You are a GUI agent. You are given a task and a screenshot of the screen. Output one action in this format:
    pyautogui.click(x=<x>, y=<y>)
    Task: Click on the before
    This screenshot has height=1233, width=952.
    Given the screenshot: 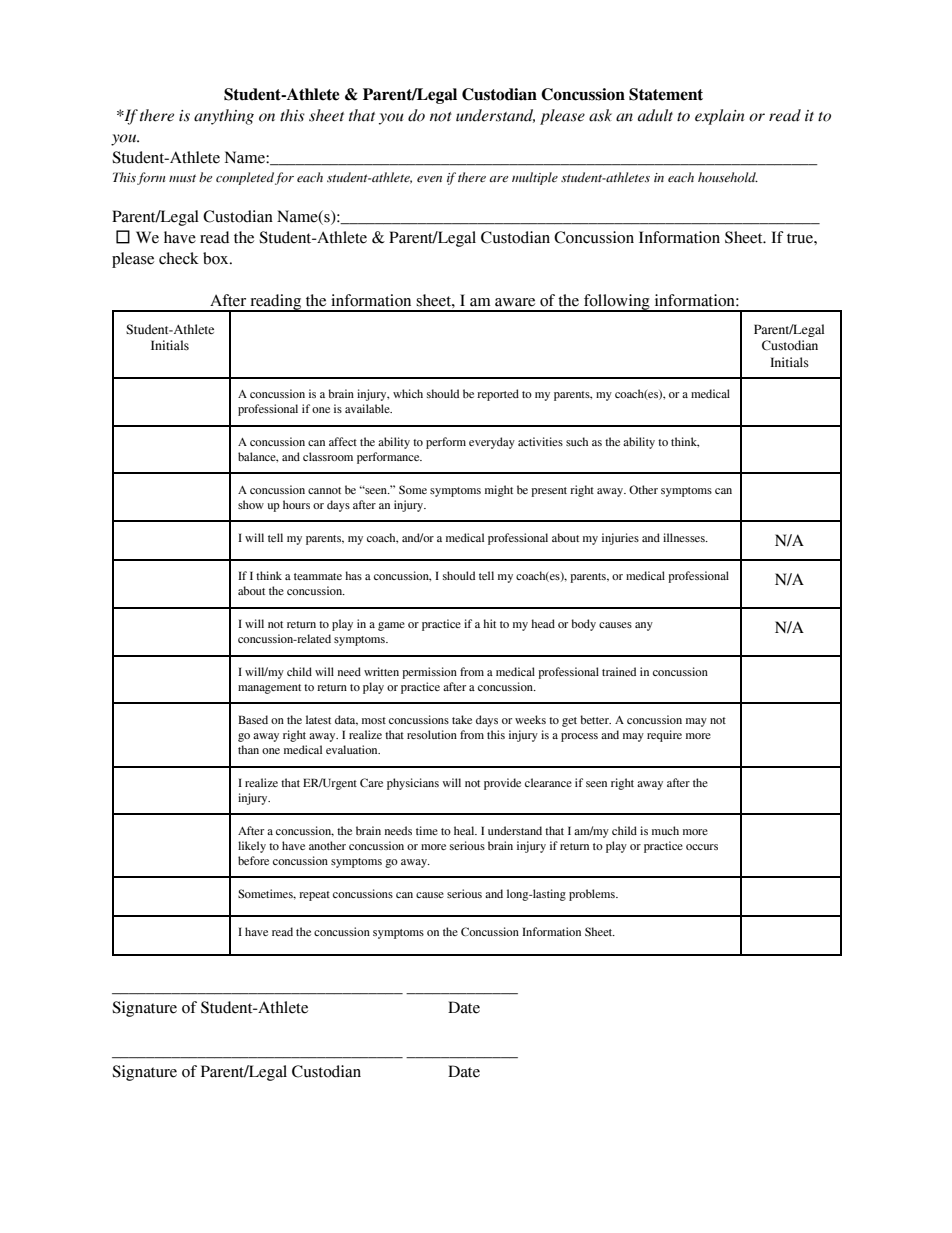 What is the action you would take?
    pyautogui.click(x=253, y=860)
